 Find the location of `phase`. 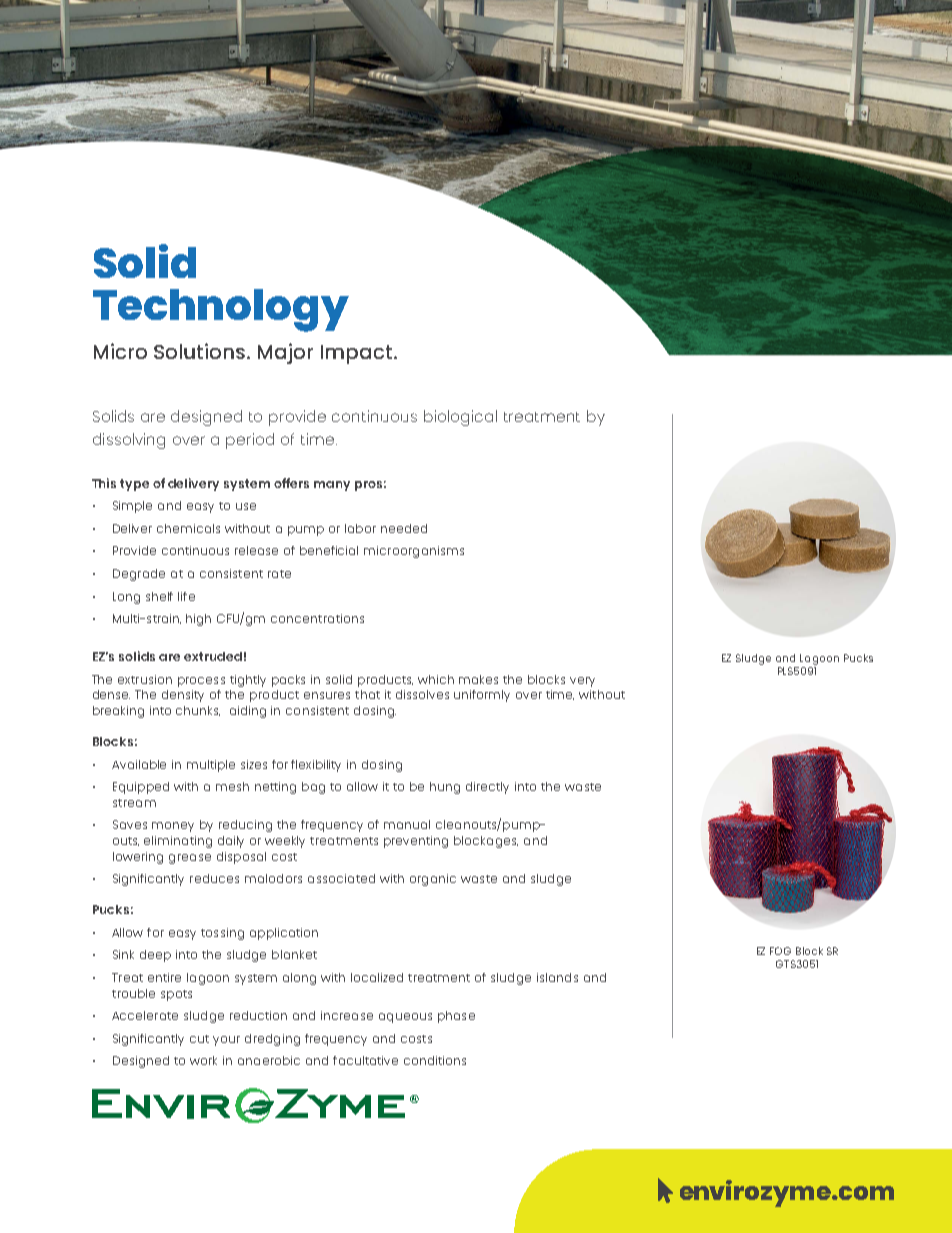

phase is located at coordinates (456, 1017).
